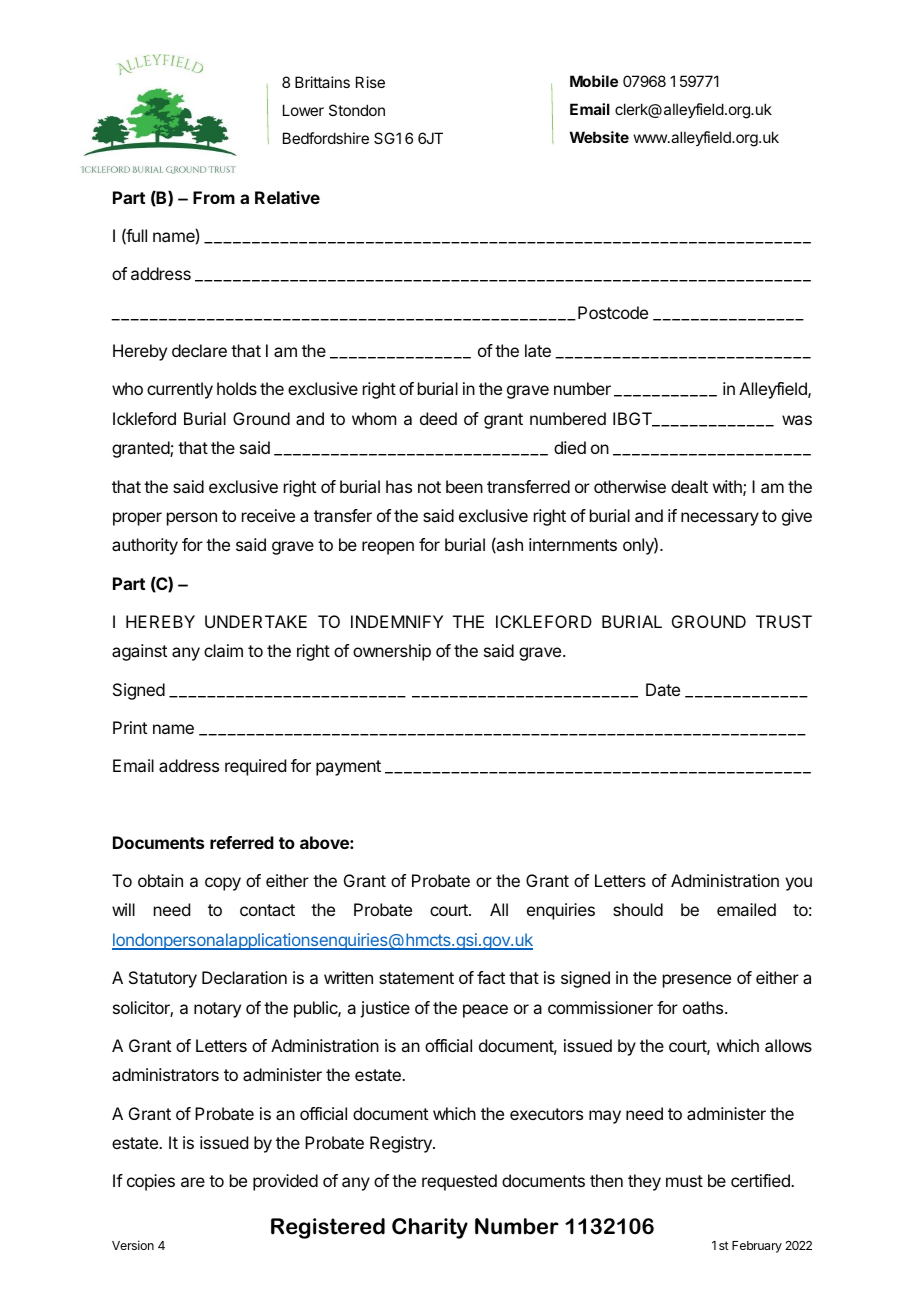  Describe the element at coordinates (697, 981) in the page. I see `presence` at that location.
